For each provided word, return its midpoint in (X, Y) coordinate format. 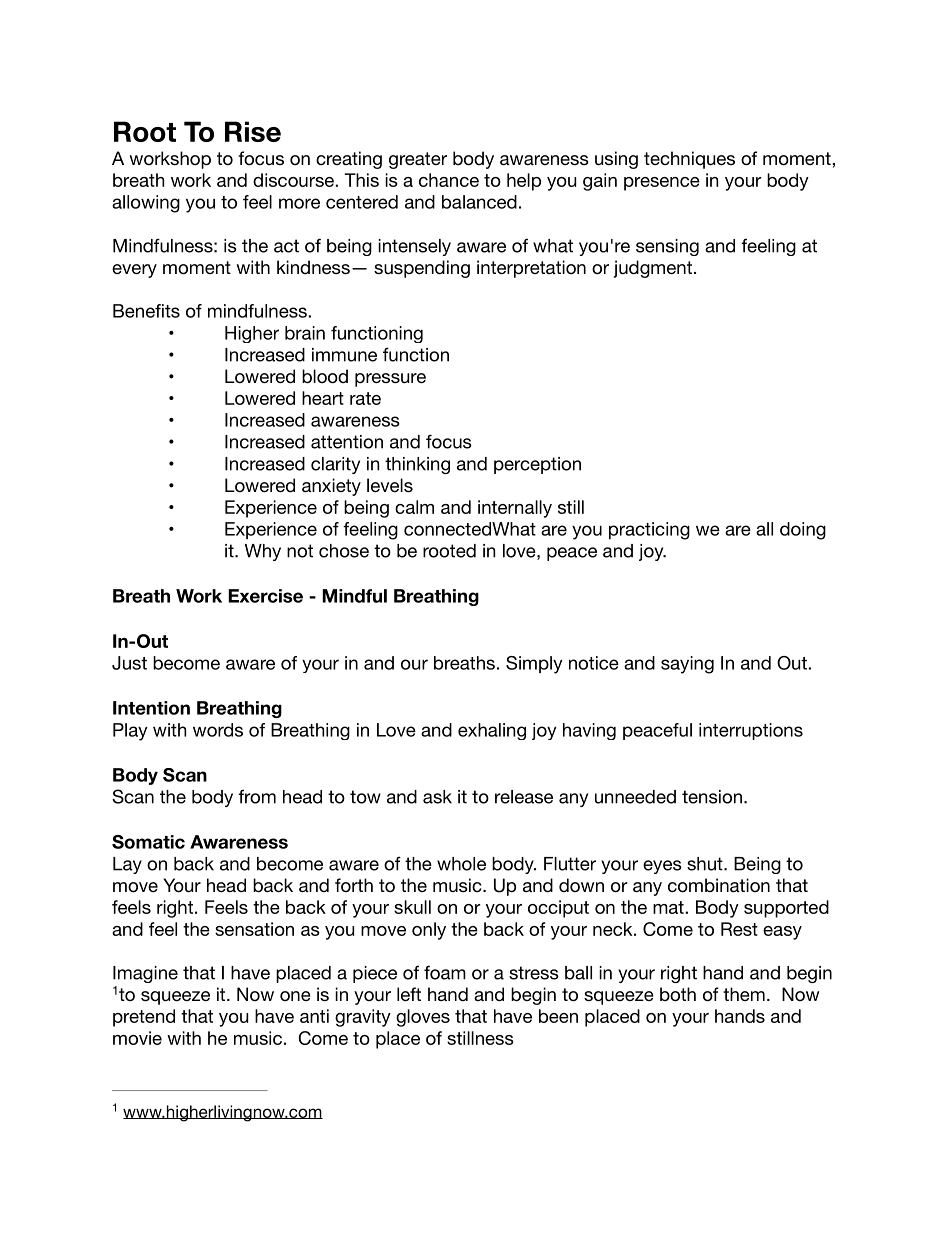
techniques (689, 160)
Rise (253, 131)
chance (449, 180)
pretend (144, 1018)
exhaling (492, 731)
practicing (649, 531)
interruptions (751, 731)
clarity (335, 465)
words (218, 730)
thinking (417, 465)
